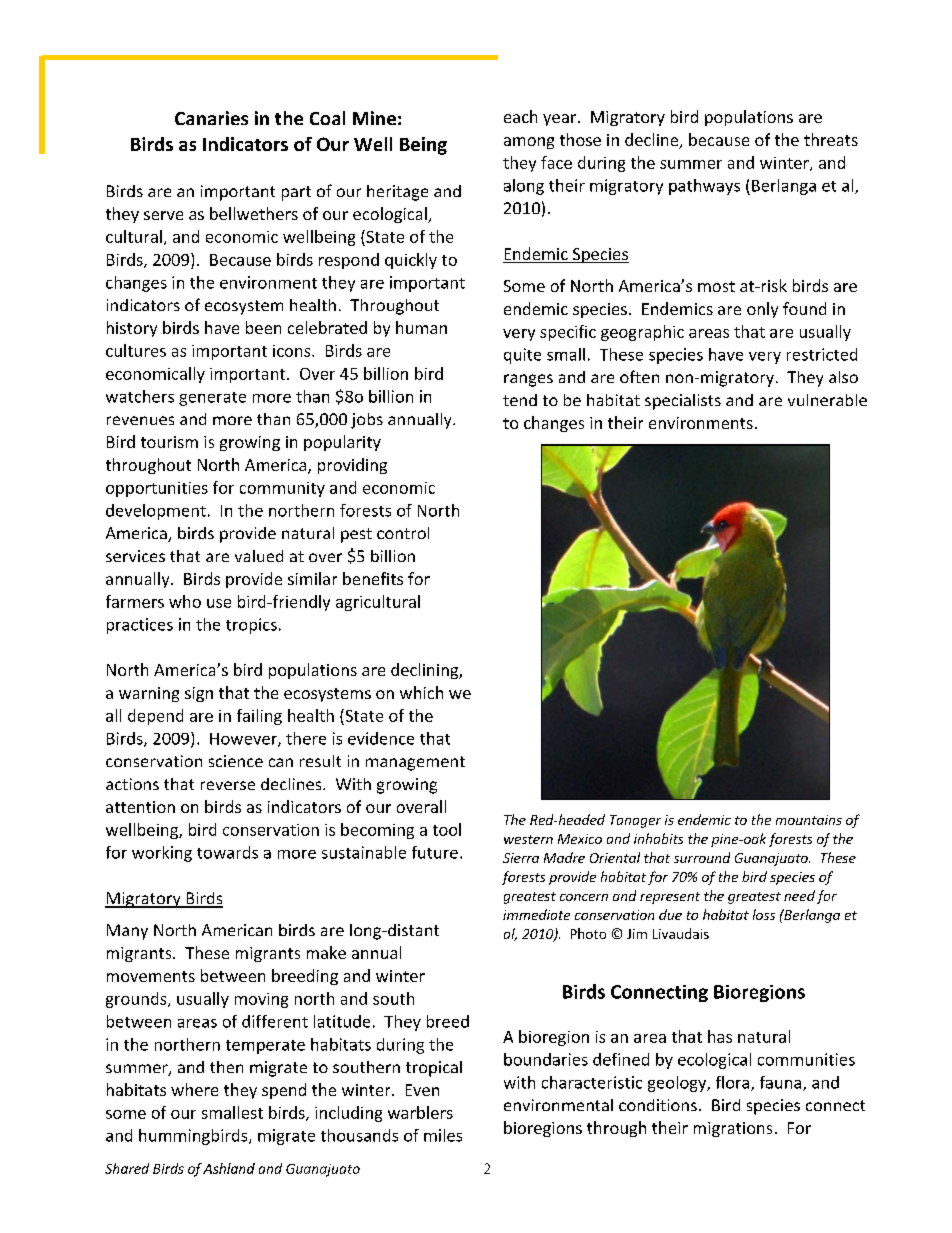 The width and height of the document is (952, 1233). Describe the element at coordinates (211, 118) in the document. I see `Canaries` at that location.
